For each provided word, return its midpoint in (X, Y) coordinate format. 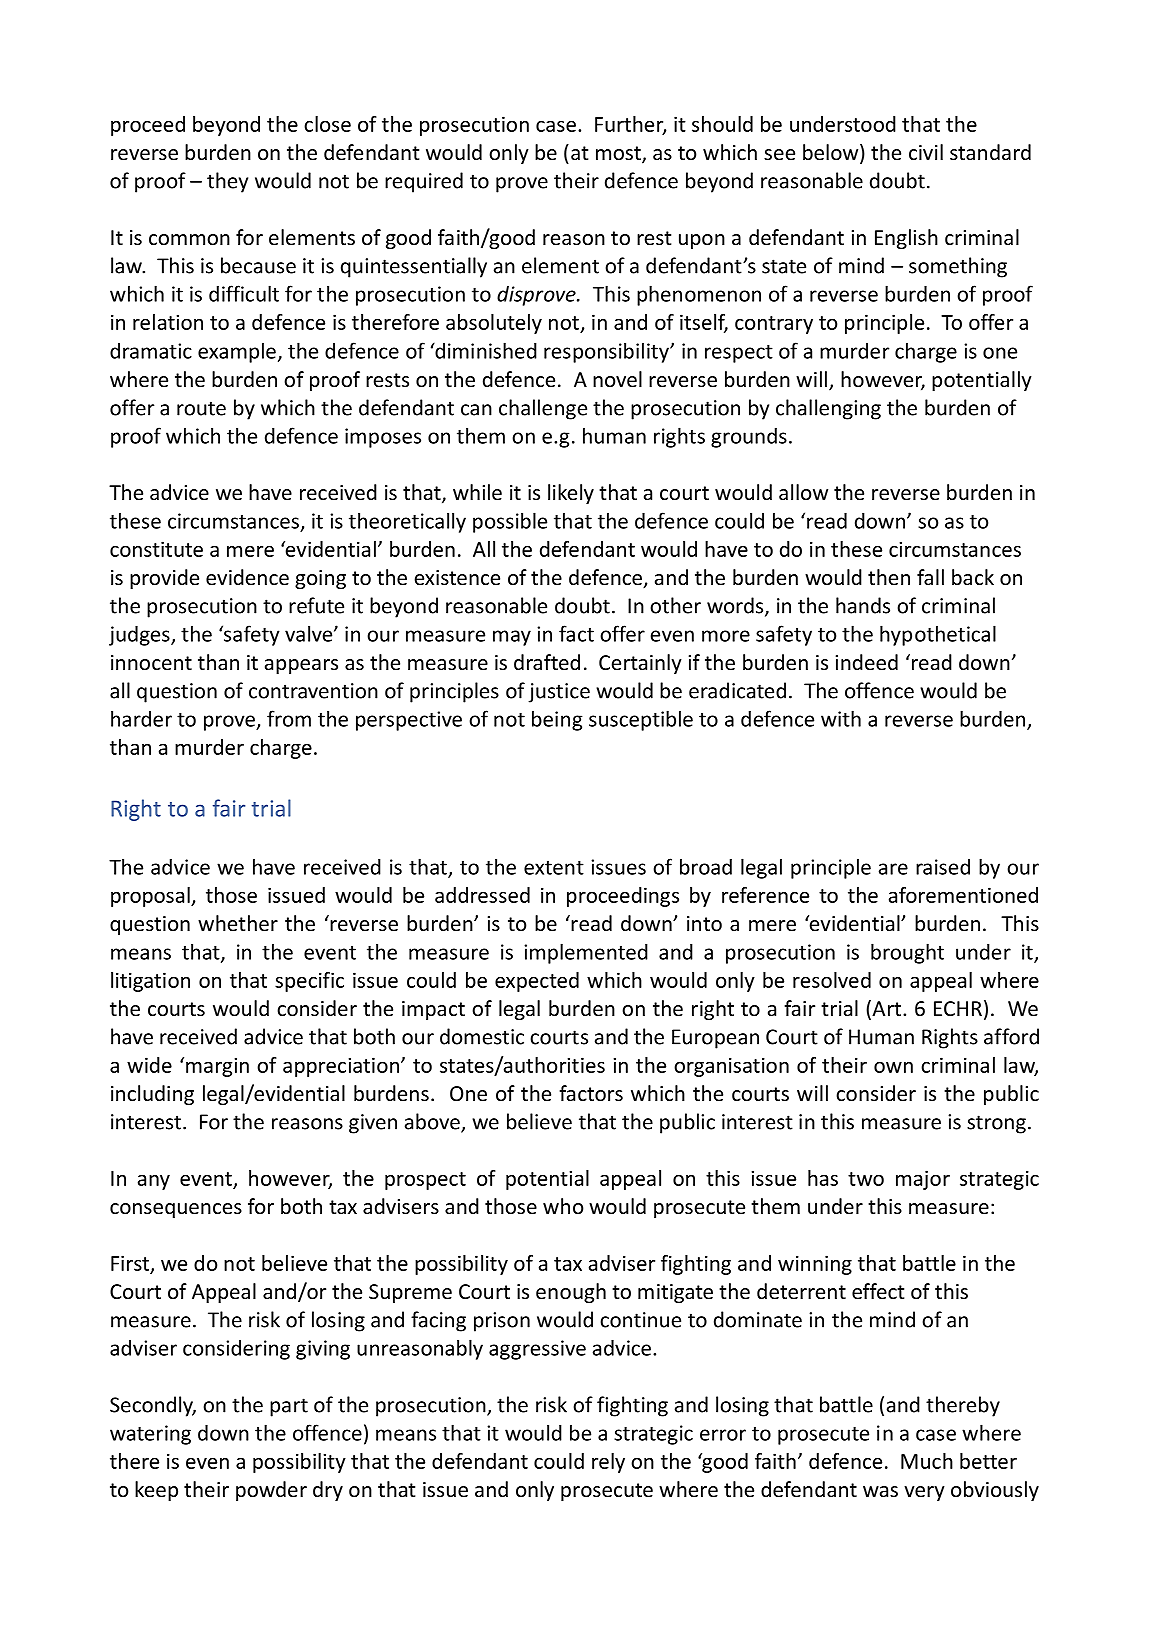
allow (803, 492)
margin (217, 1067)
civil (926, 152)
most (619, 154)
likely (571, 494)
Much (927, 1461)
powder (271, 1491)
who (563, 1206)
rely (608, 1463)
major (923, 1180)
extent (554, 868)
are (893, 869)
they (227, 182)
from (289, 718)
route (201, 408)
